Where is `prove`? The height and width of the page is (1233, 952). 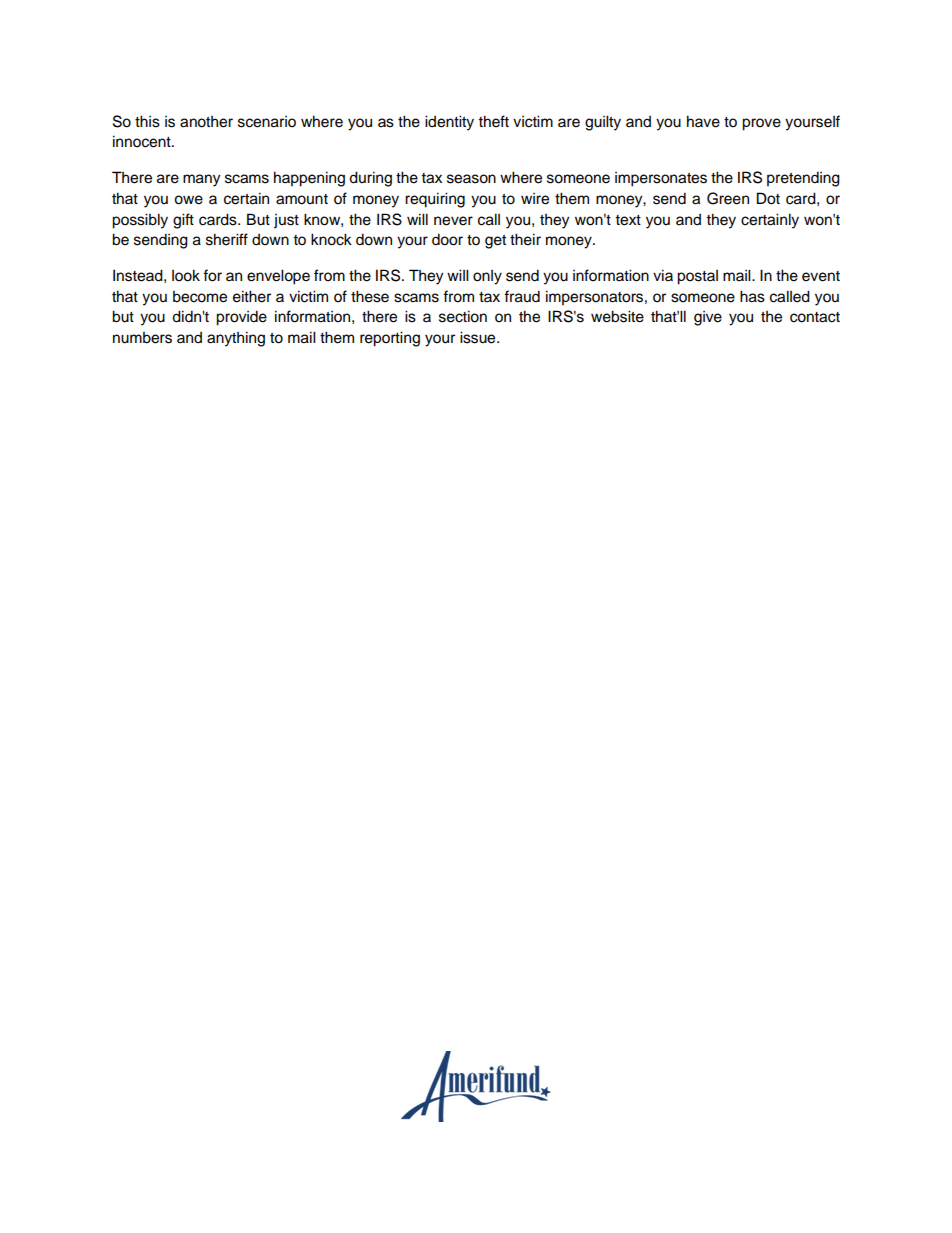 prove is located at coordinates (761, 124).
